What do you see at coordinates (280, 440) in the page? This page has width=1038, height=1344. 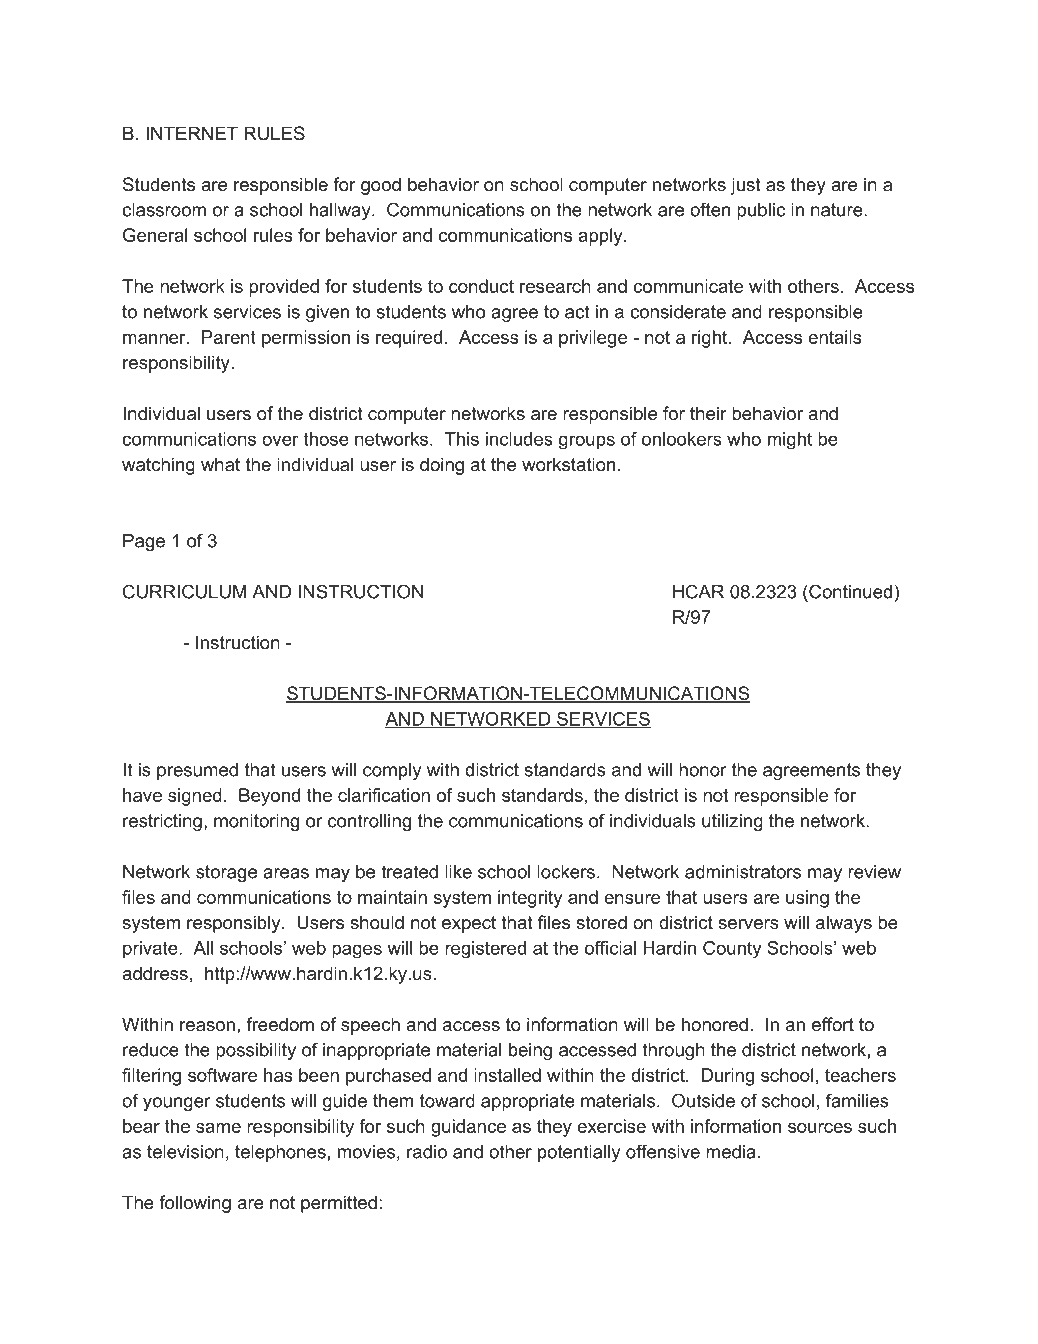 I see `over` at bounding box center [280, 440].
